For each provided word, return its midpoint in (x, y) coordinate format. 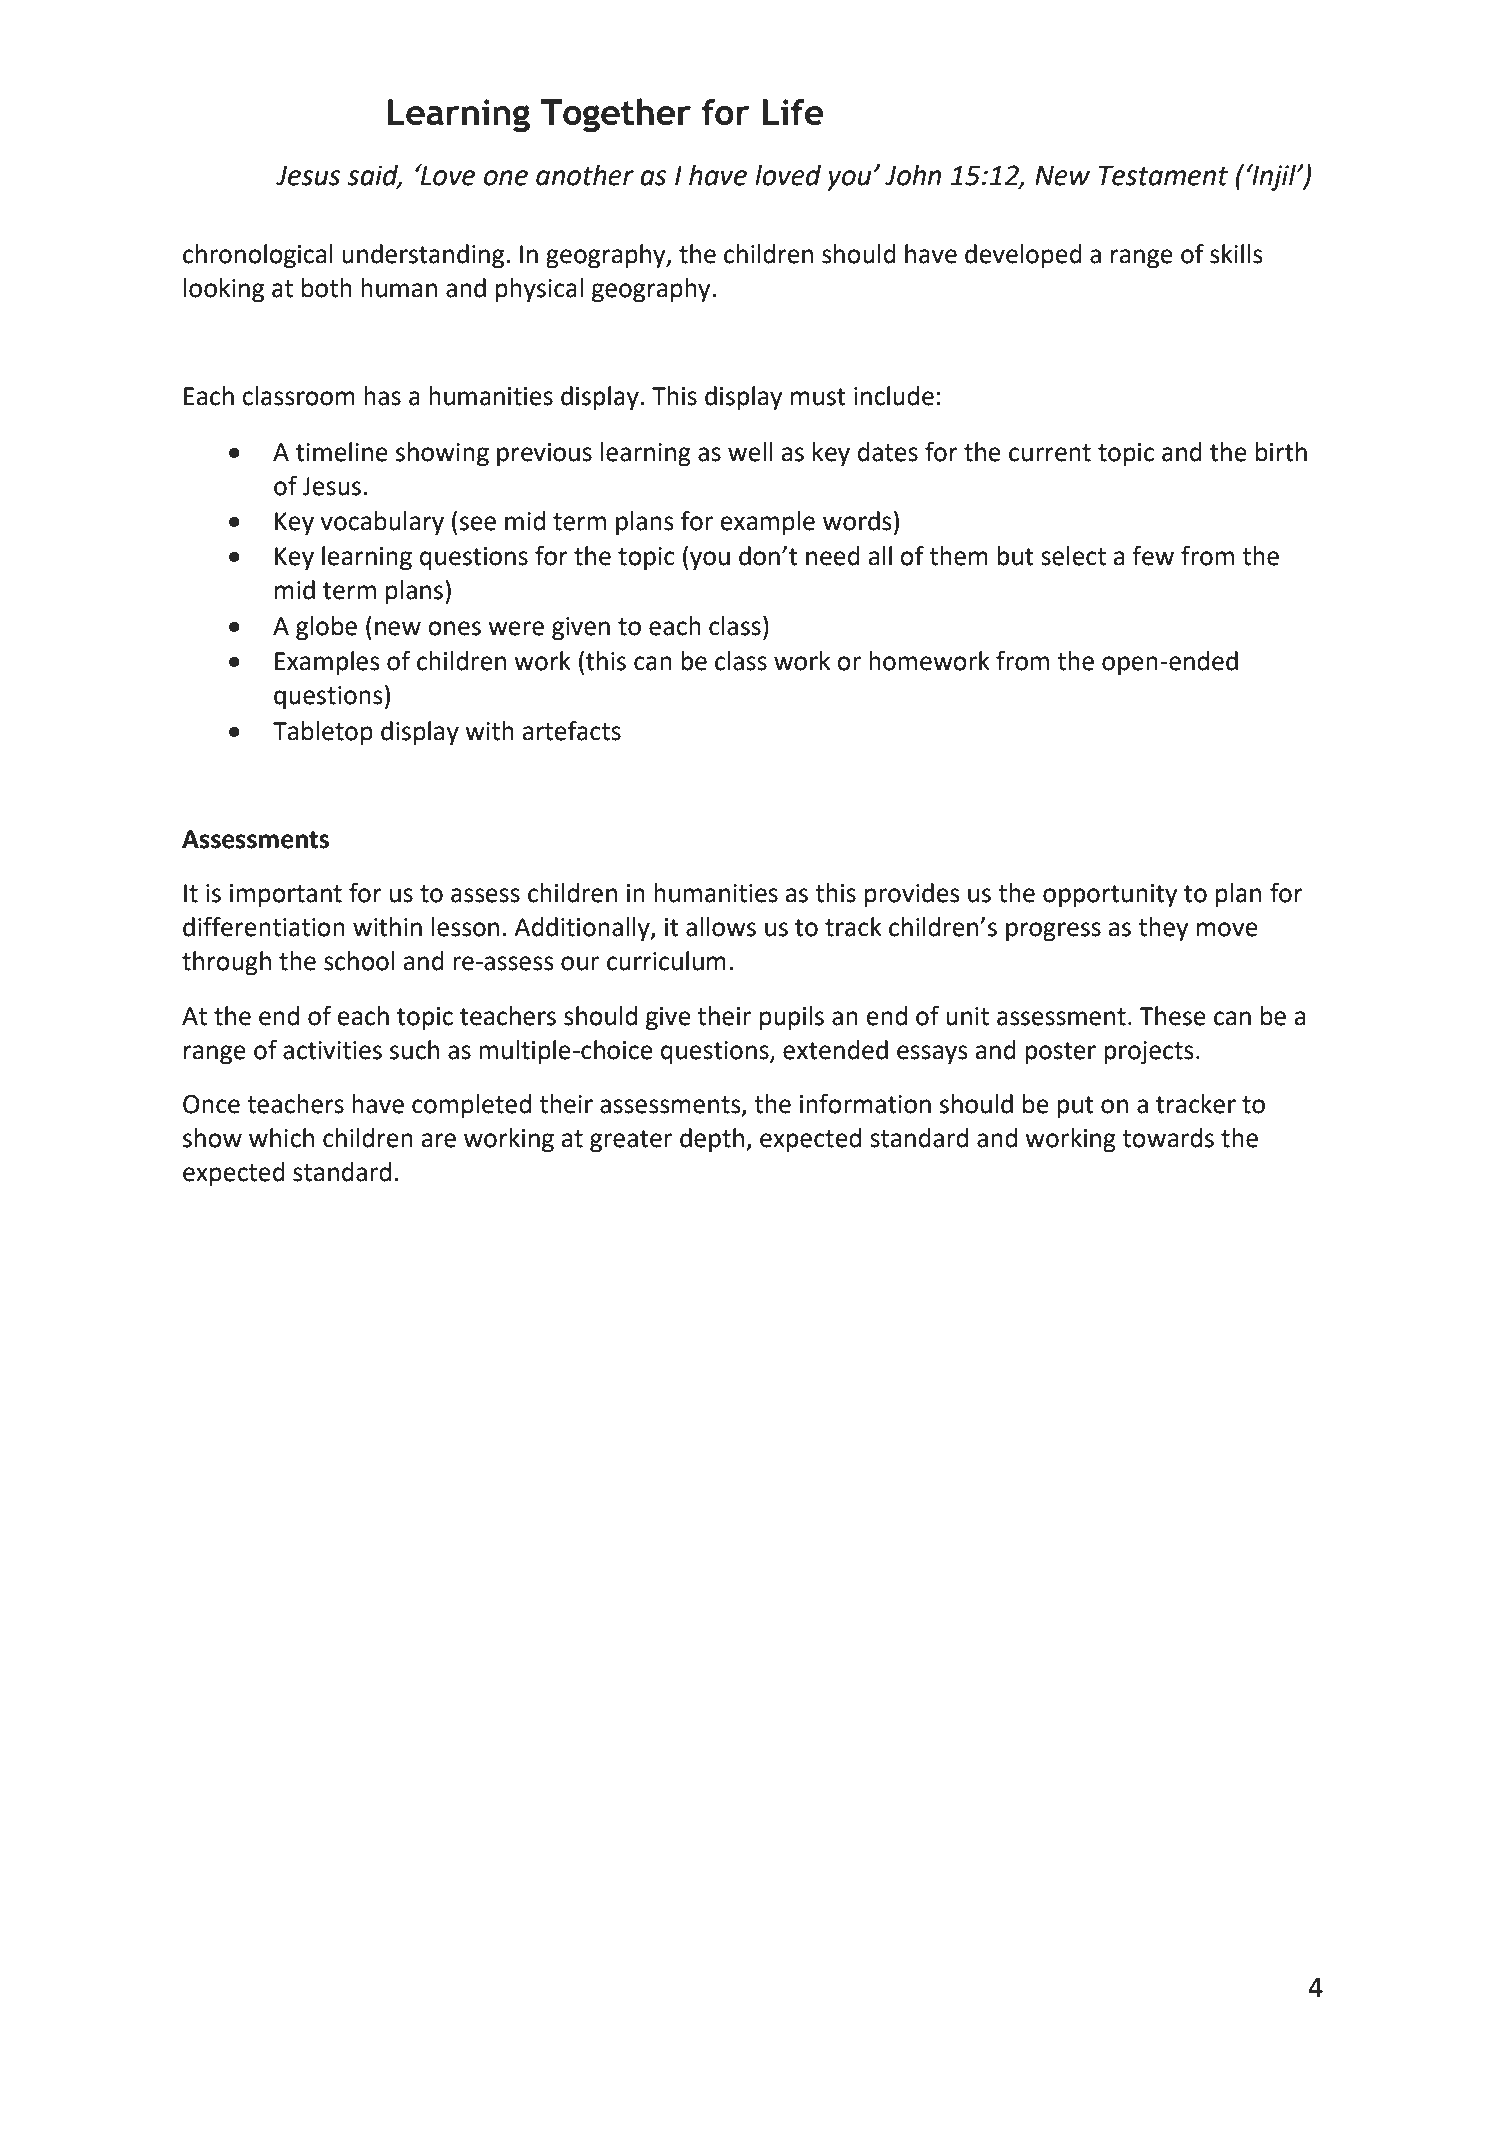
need (833, 556)
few (1153, 556)
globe (326, 628)
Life (793, 112)
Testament (1163, 176)
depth (713, 1140)
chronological (258, 256)
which (281, 1138)
